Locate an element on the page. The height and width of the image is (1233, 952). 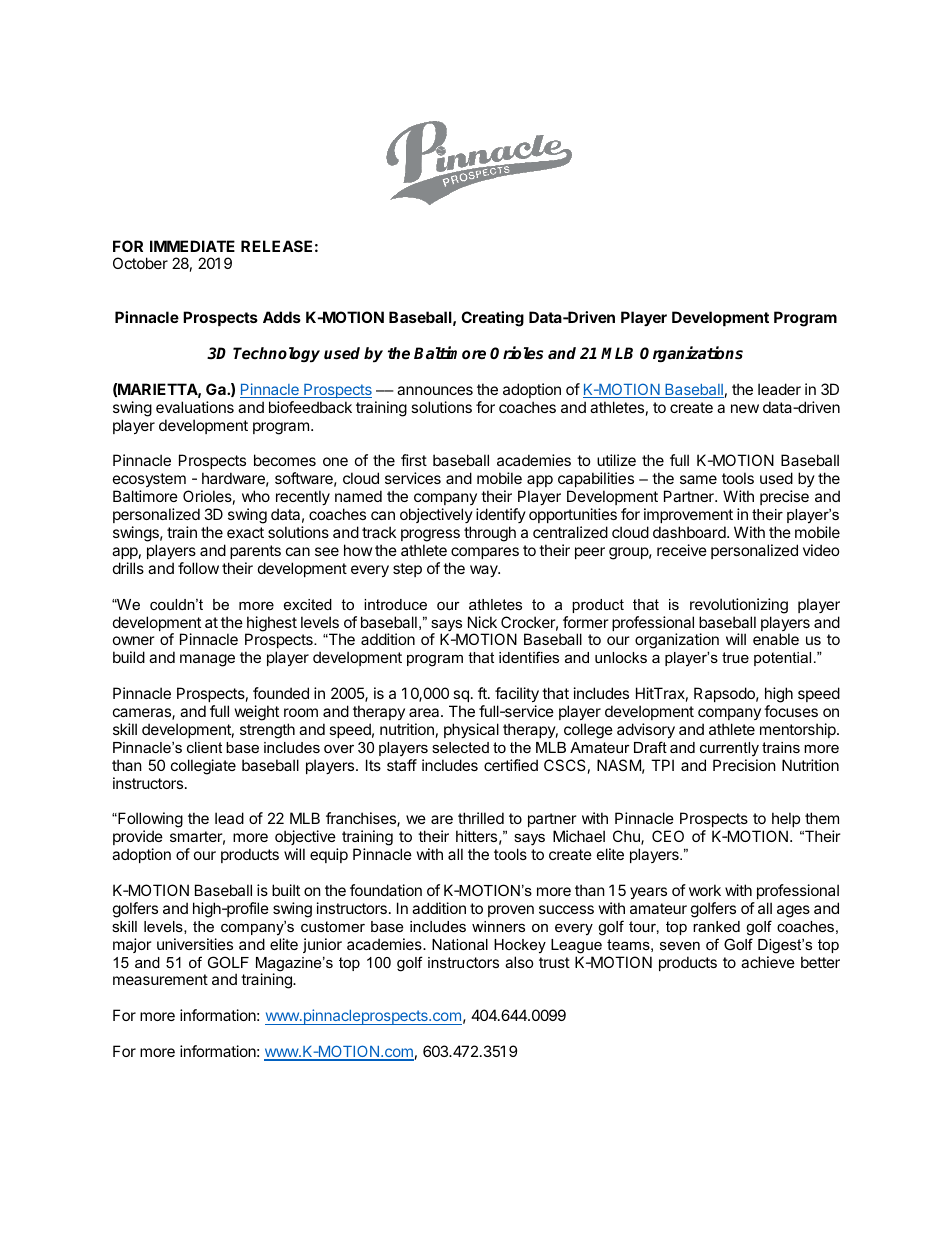
physical is located at coordinates (471, 730).
